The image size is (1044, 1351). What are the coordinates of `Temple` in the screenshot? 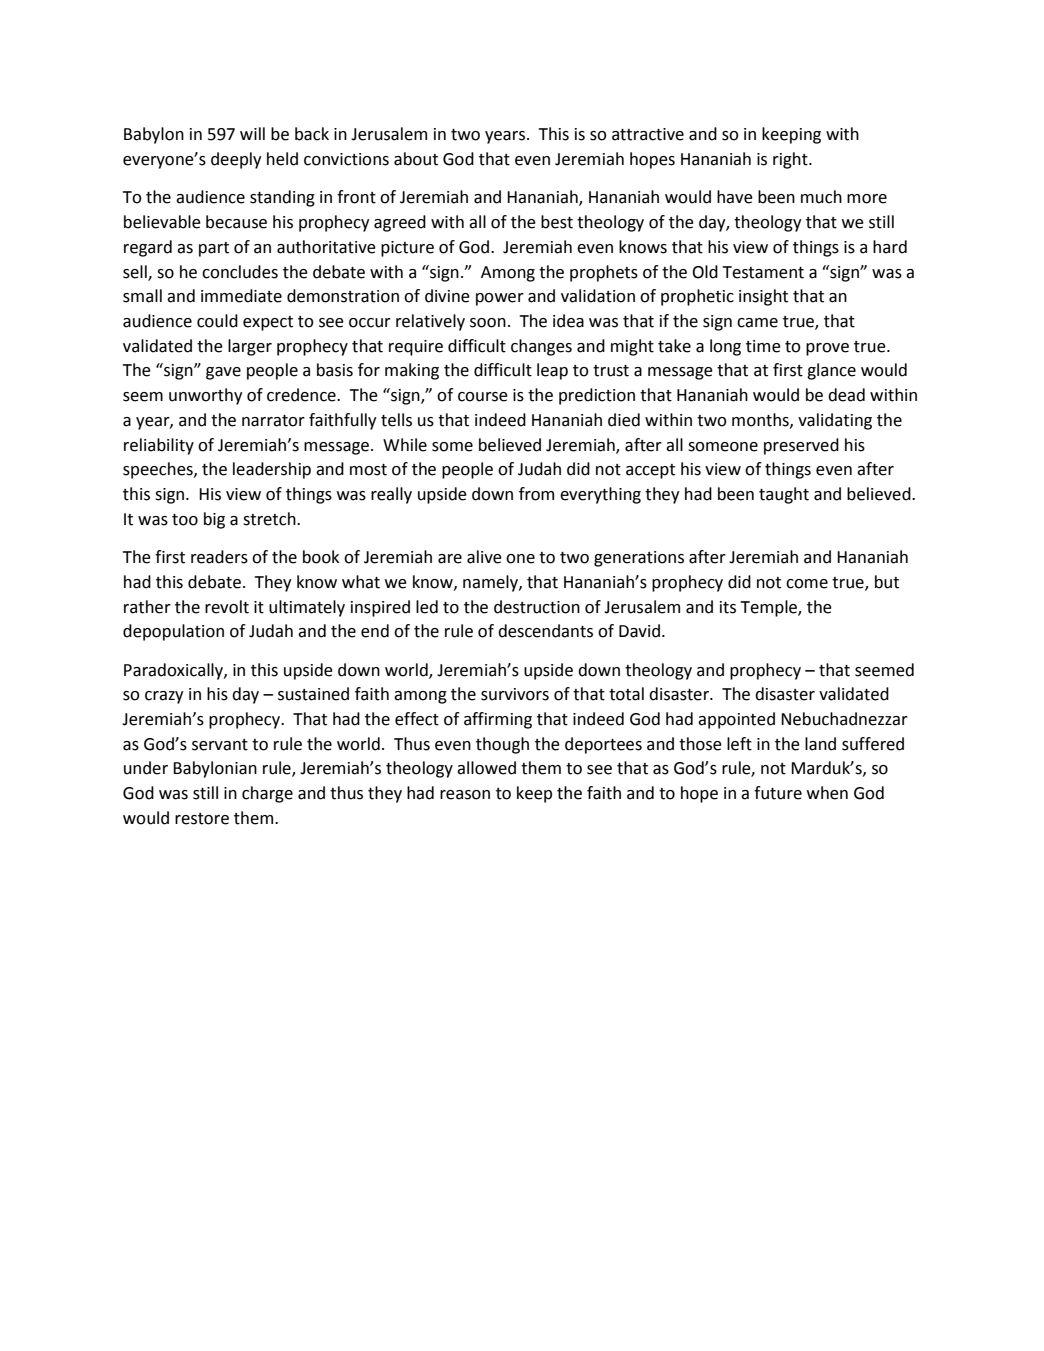 It's located at (770, 608).
